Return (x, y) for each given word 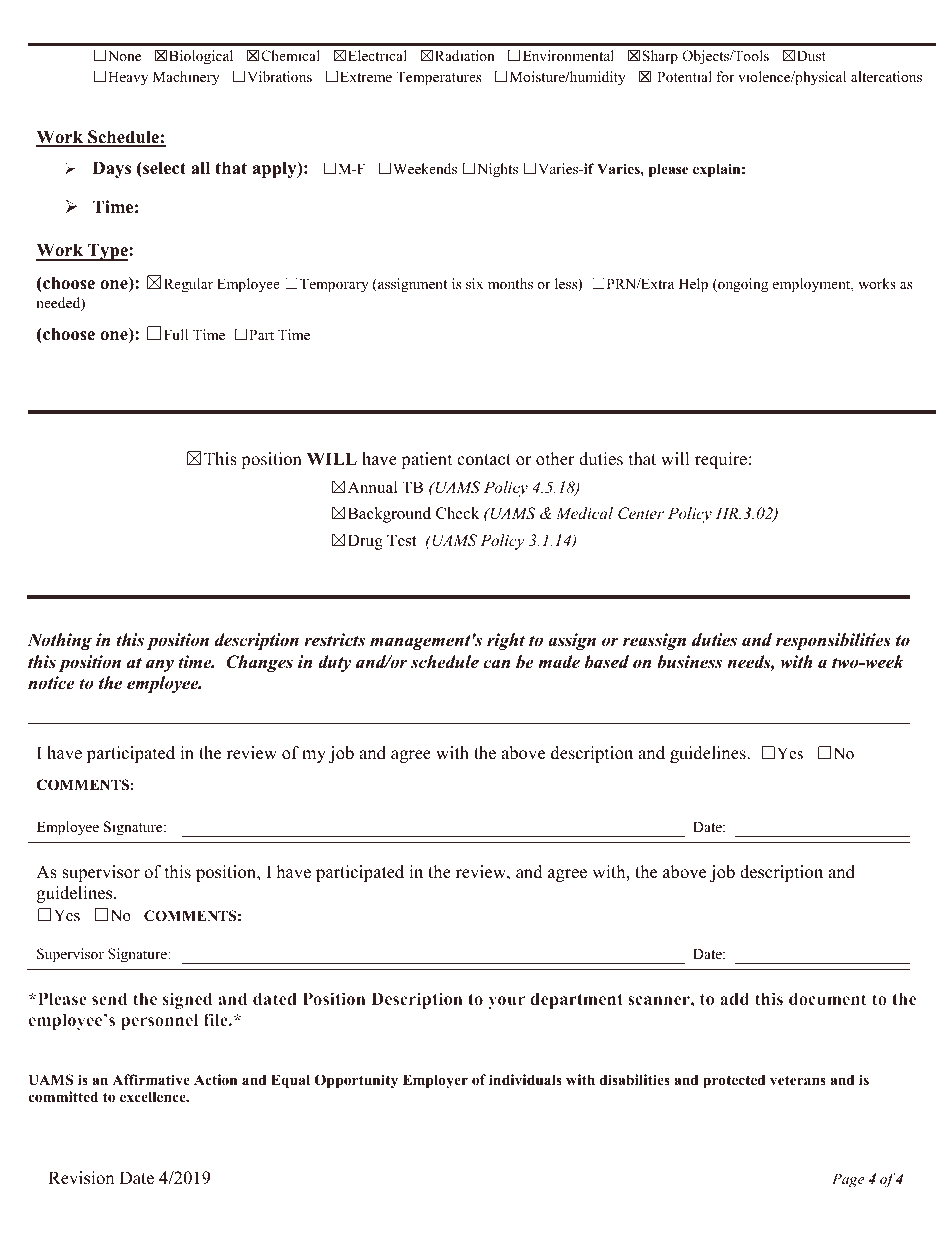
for (725, 76)
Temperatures (438, 78)
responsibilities (833, 641)
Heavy (128, 78)
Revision (81, 1178)
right (506, 641)
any (160, 665)
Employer (435, 1081)
